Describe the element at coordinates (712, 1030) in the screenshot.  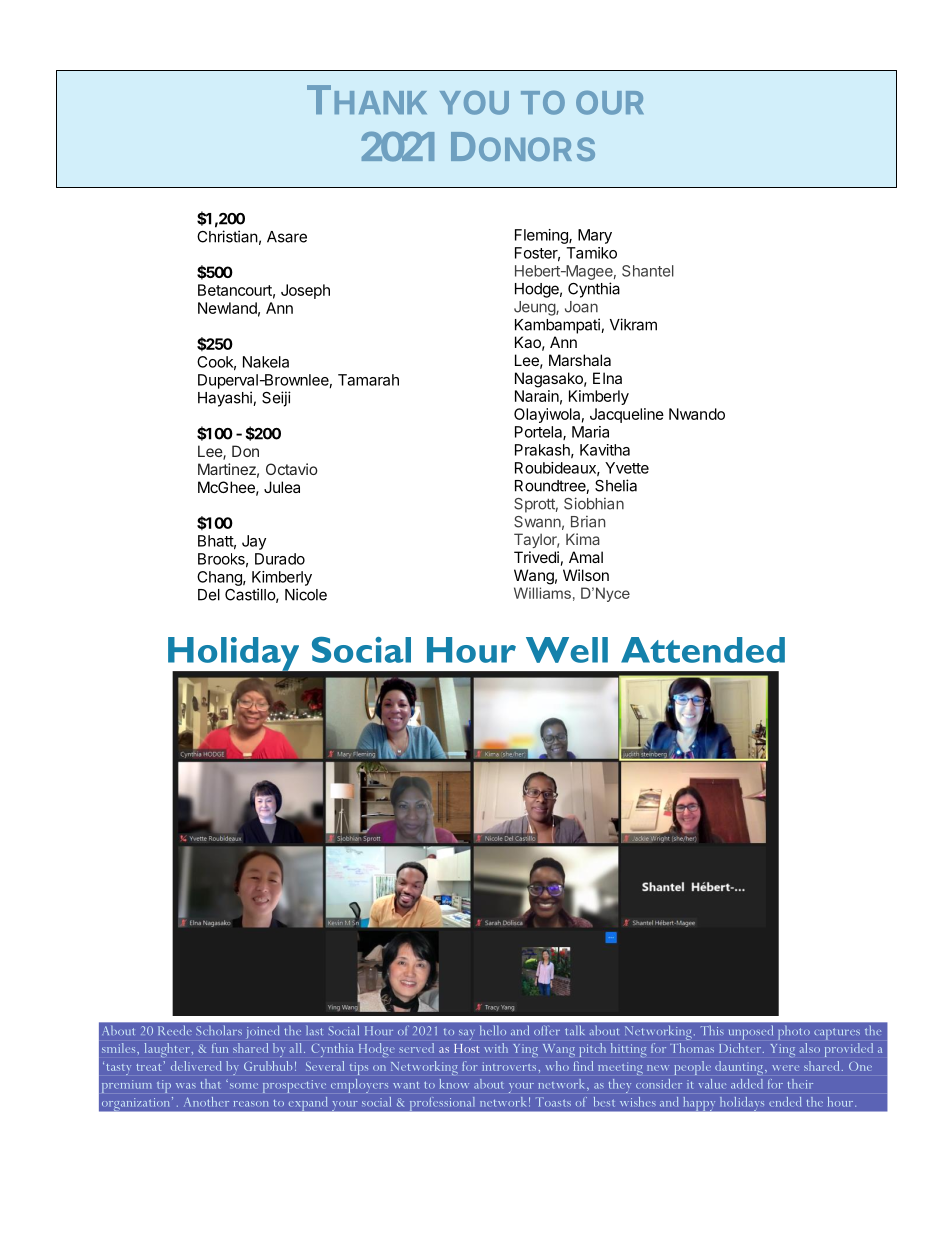
I see `This` at that location.
